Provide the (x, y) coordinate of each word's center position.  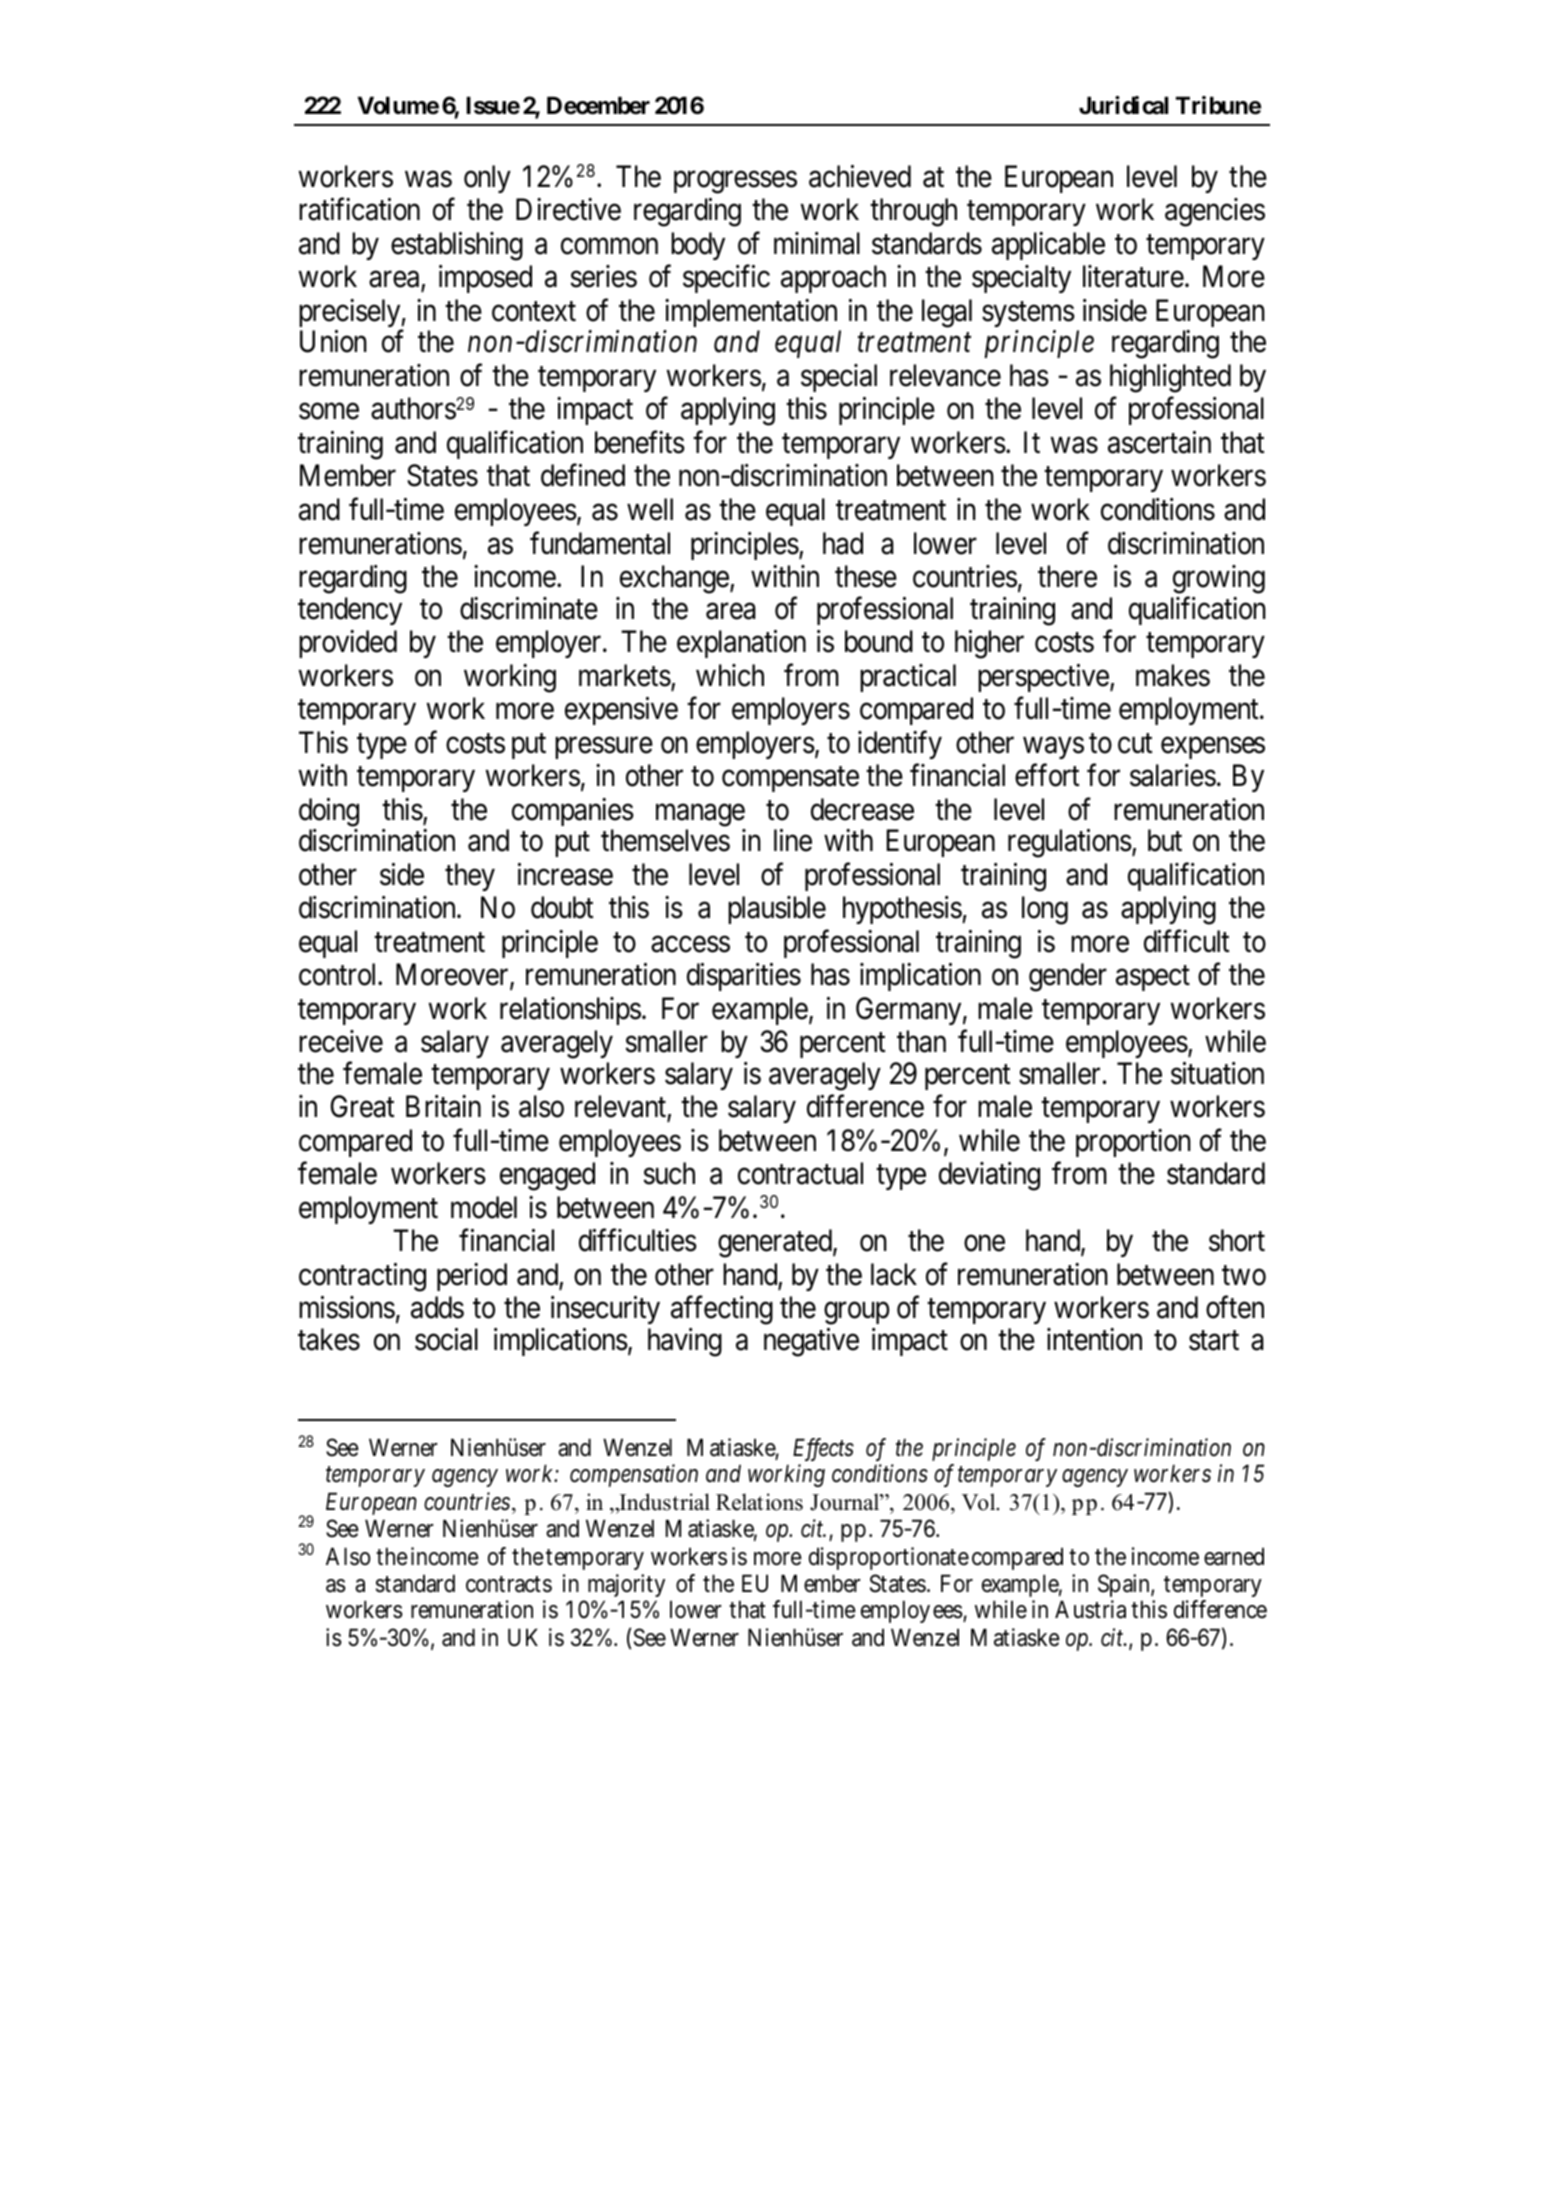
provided (348, 644)
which (730, 675)
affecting (722, 1310)
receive (341, 1041)
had (843, 543)
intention (1094, 1339)
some (329, 412)
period (472, 1277)
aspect (1153, 978)
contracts (509, 1585)
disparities (744, 977)
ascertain (1159, 442)
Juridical (1123, 105)
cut (1135, 744)
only (487, 179)
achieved (860, 176)
